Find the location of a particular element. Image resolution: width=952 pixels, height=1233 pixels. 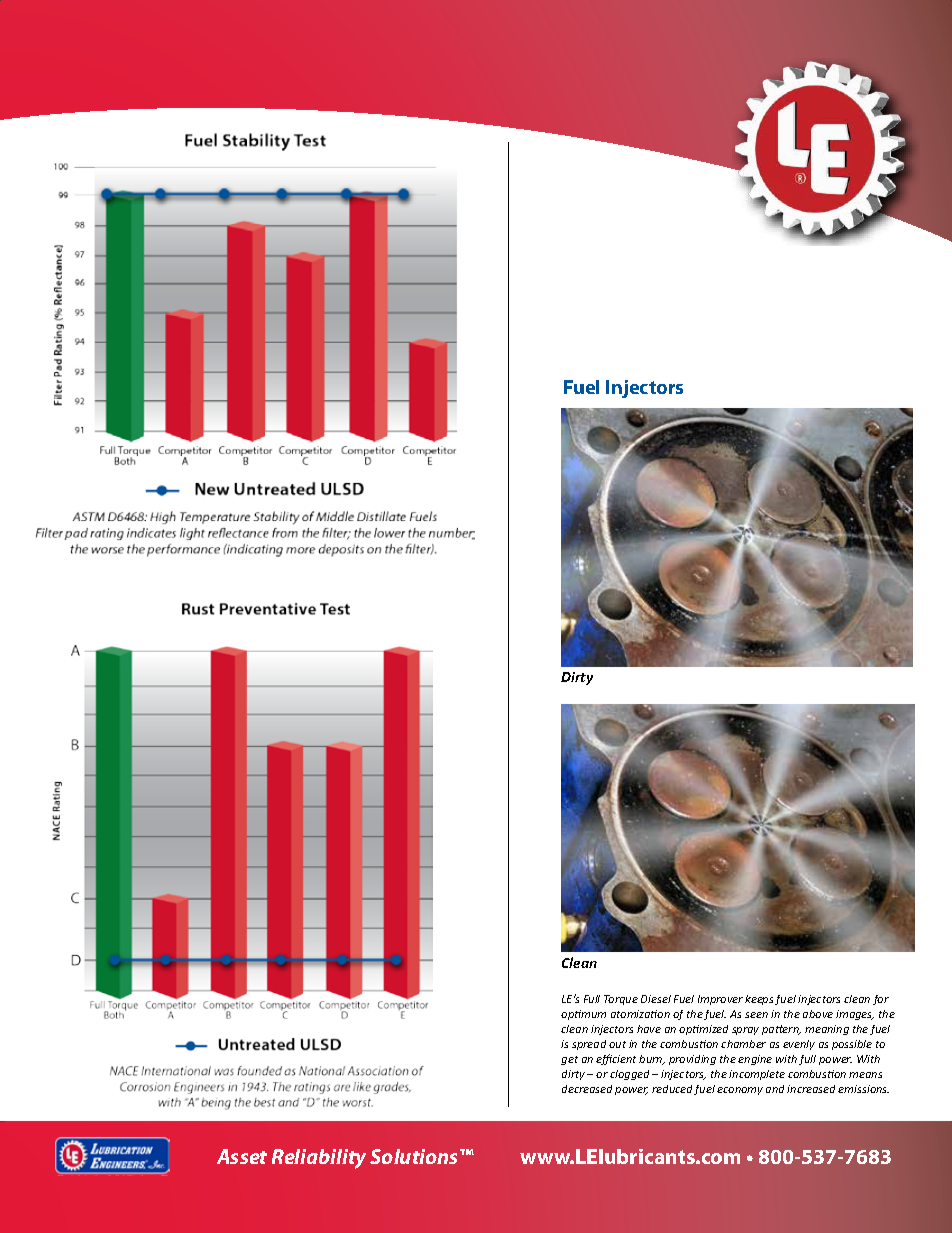

keeps is located at coordinates (759, 1000).
